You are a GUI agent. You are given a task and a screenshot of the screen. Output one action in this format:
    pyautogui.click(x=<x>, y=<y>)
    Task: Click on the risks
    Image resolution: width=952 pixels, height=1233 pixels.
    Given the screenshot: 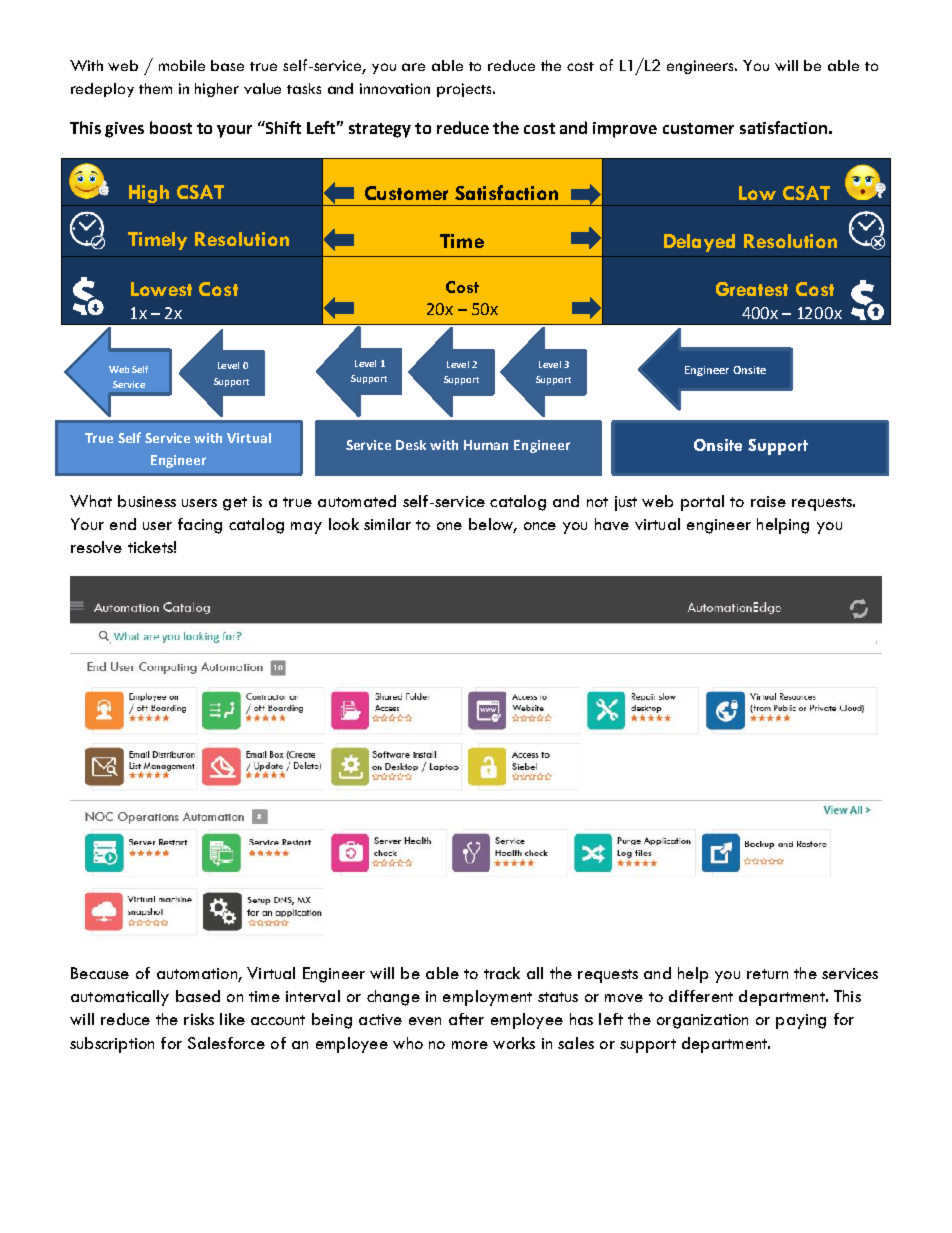 What is the action you would take?
    pyautogui.click(x=199, y=1019)
